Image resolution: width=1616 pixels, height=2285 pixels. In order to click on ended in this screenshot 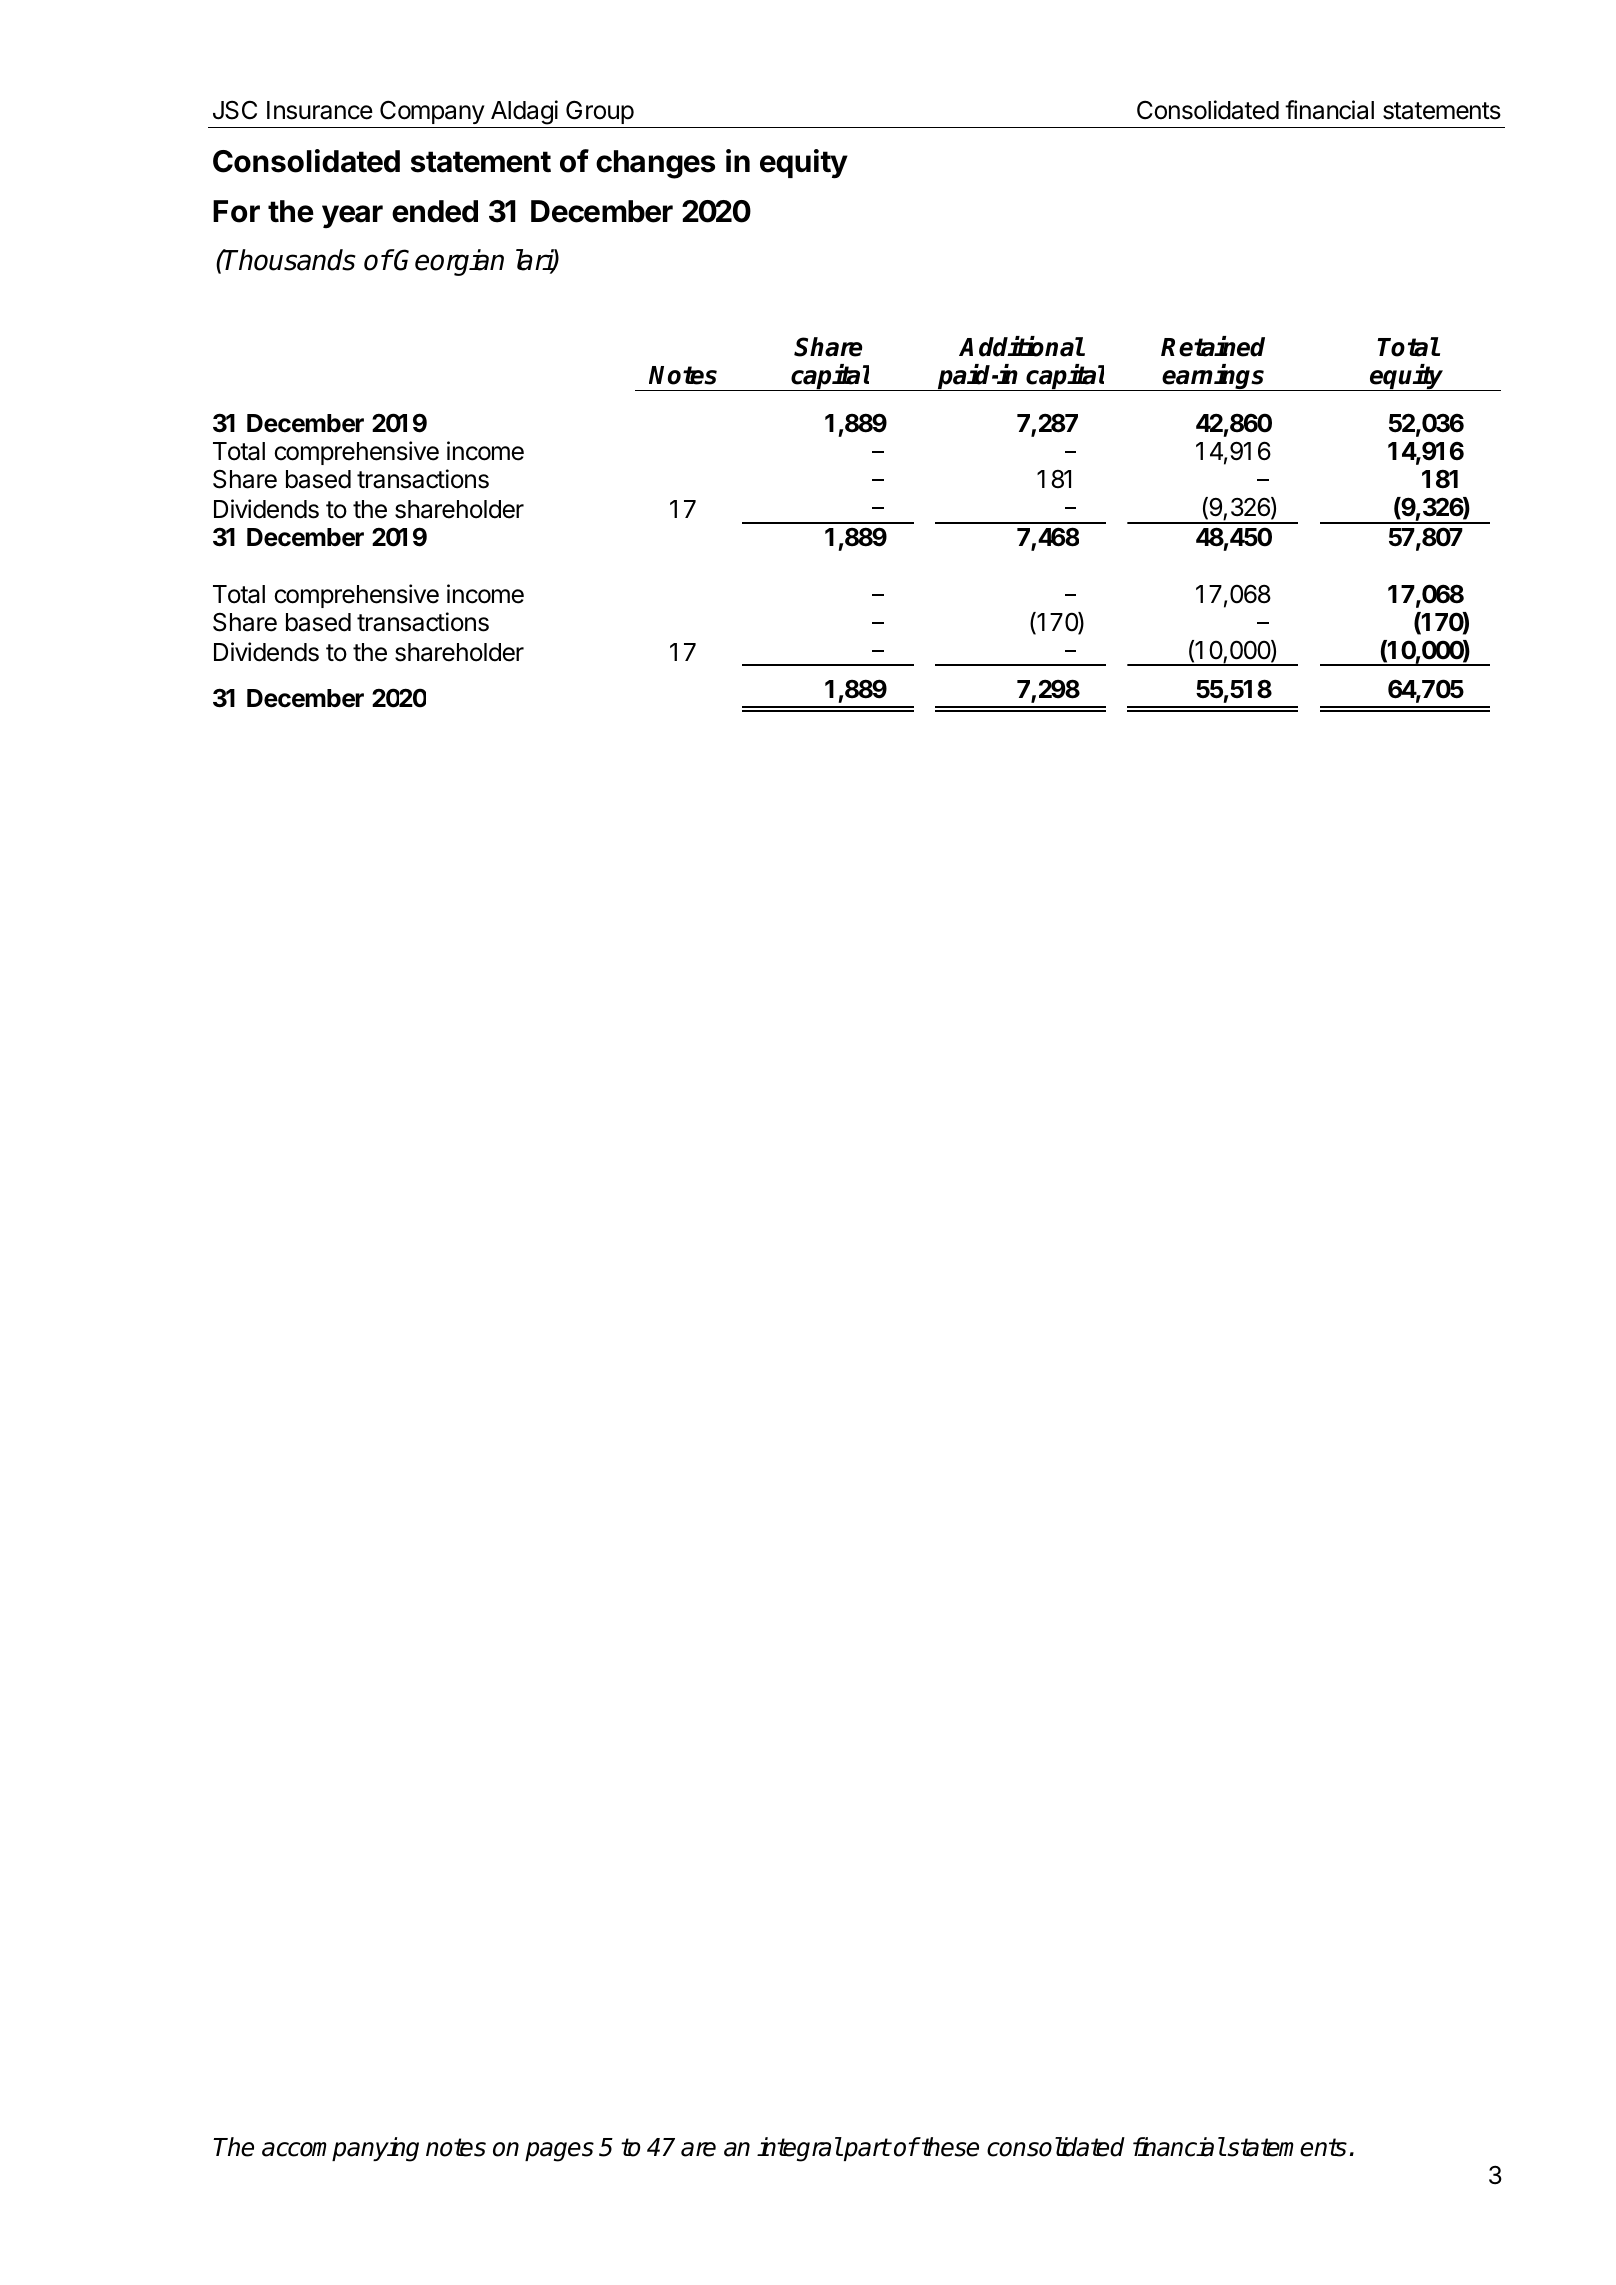, I will do `click(435, 211)`.
